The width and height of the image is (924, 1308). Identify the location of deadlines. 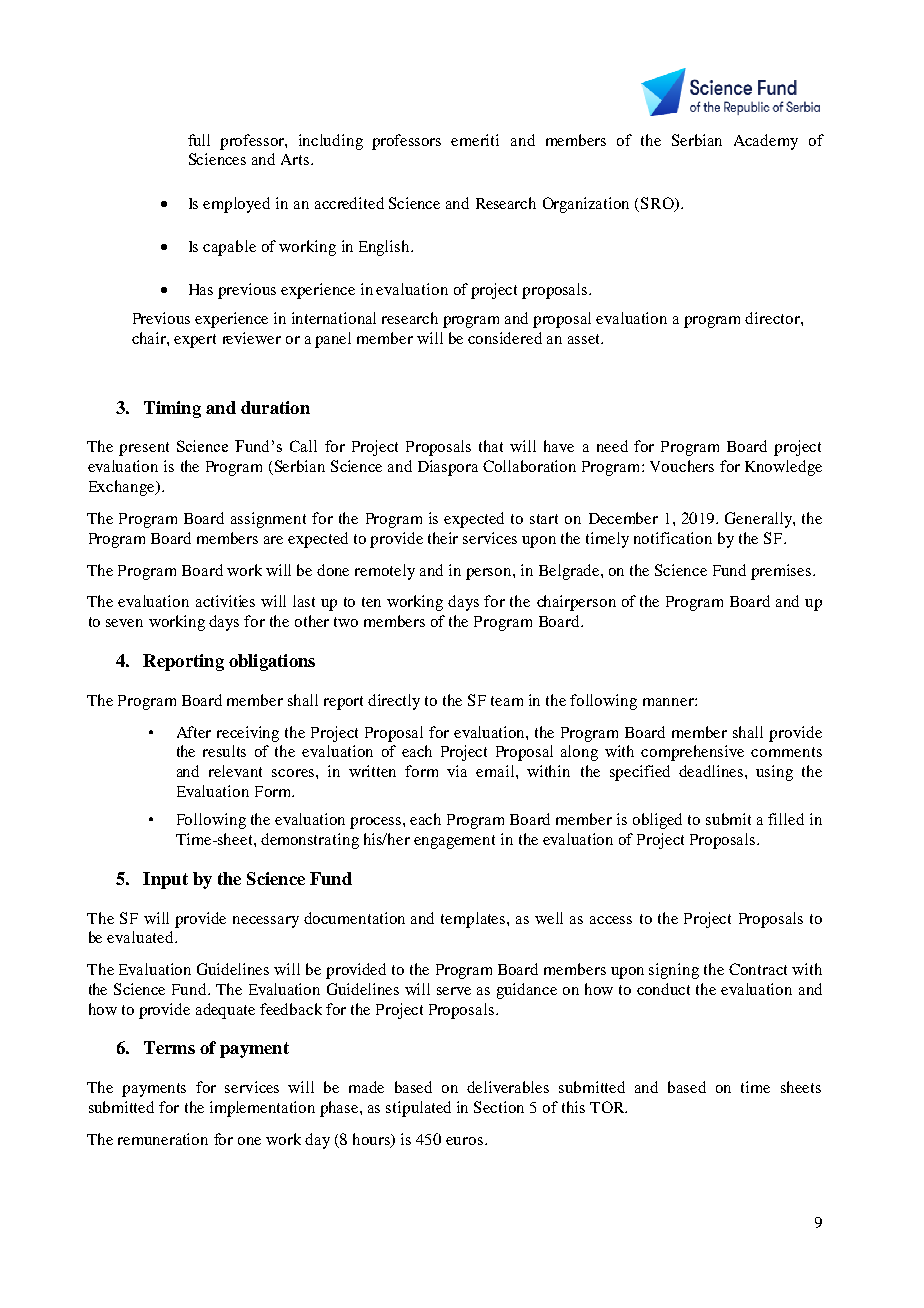
(711, 771).
